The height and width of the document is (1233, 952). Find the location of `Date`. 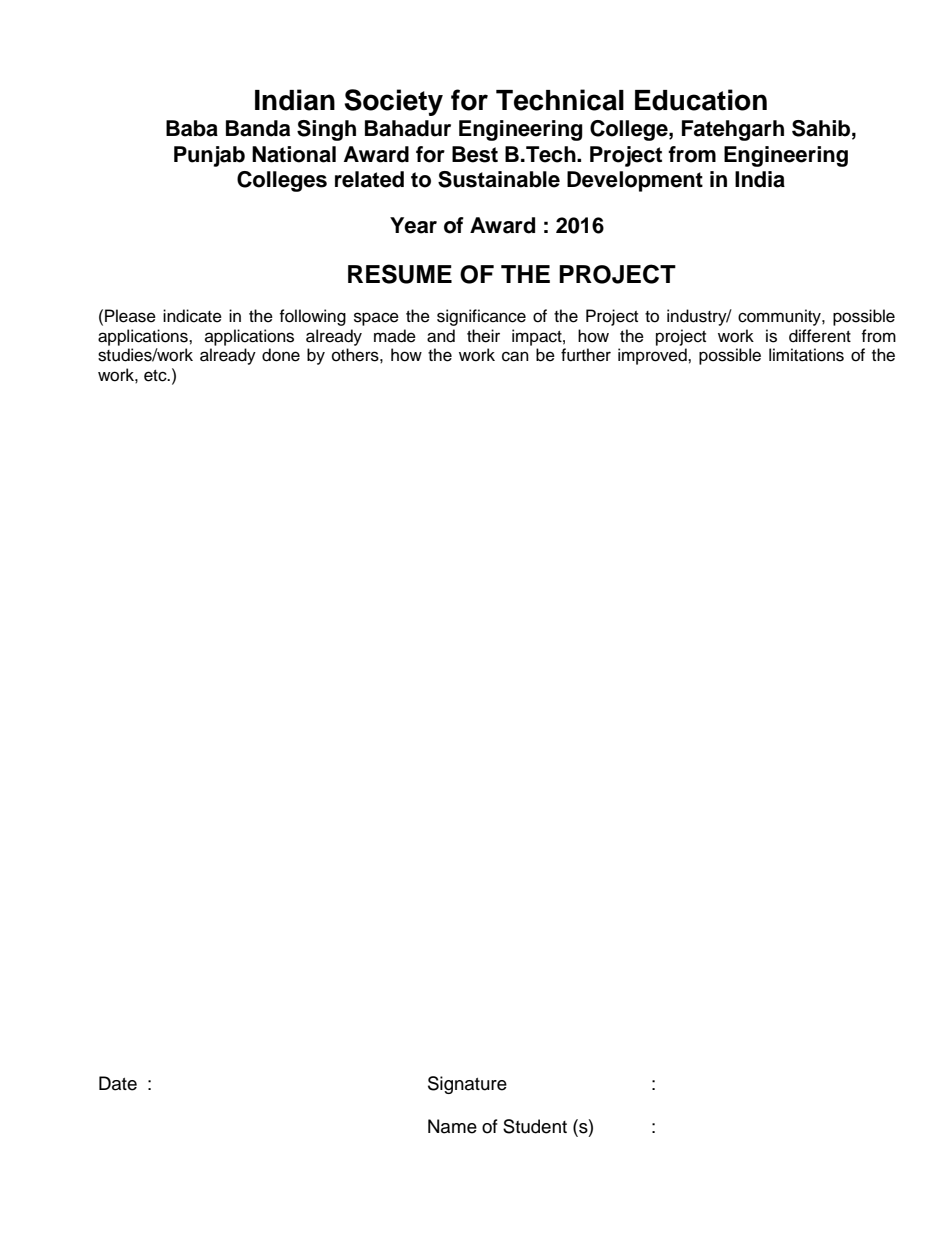

Date is located at coordinates (118, 1083).
